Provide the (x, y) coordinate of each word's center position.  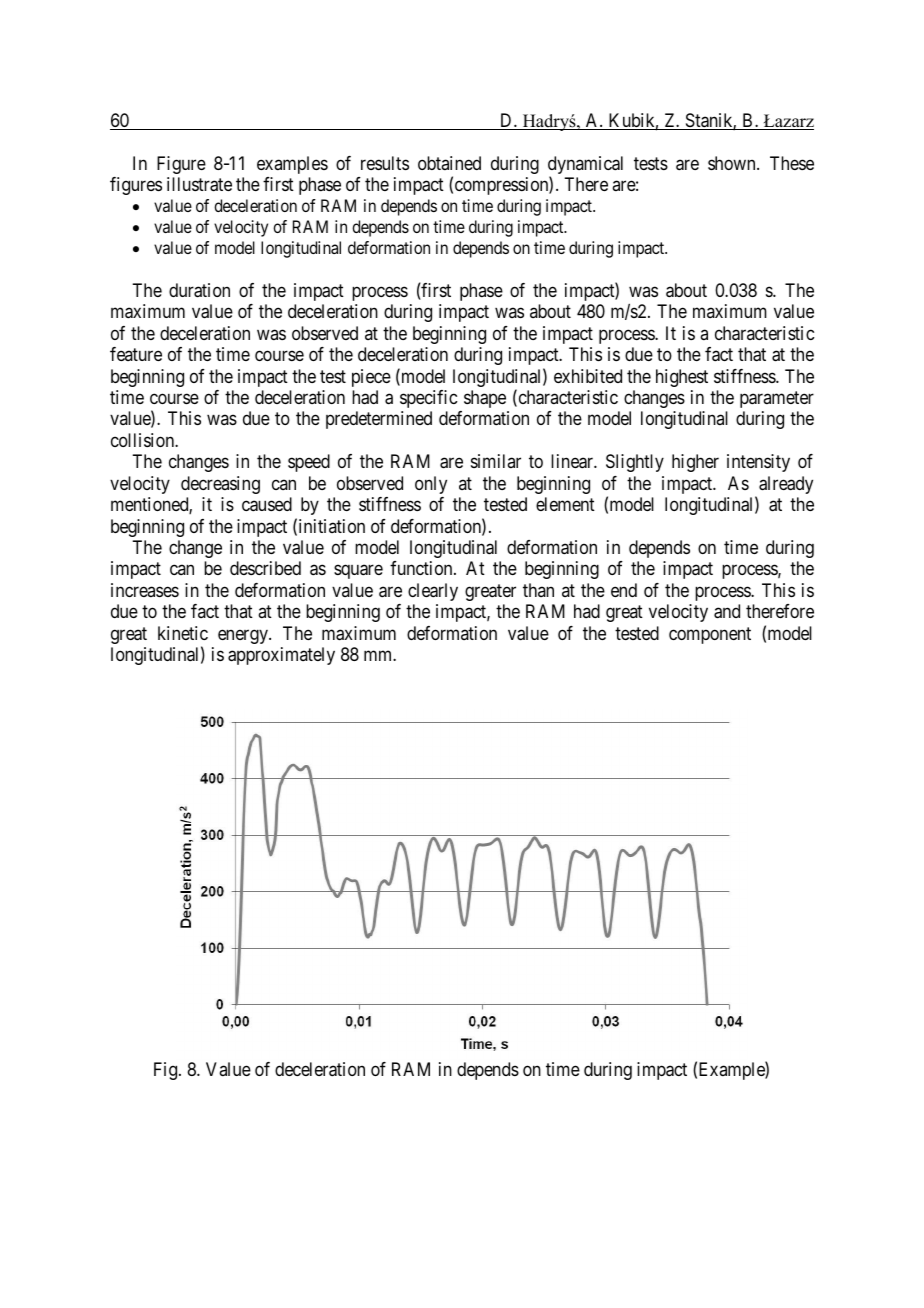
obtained (449, 163)
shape (485, 399)
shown (733, 163)
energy (244, 636)
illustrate (199, 184)
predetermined (379, 420)
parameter (777, 399)
